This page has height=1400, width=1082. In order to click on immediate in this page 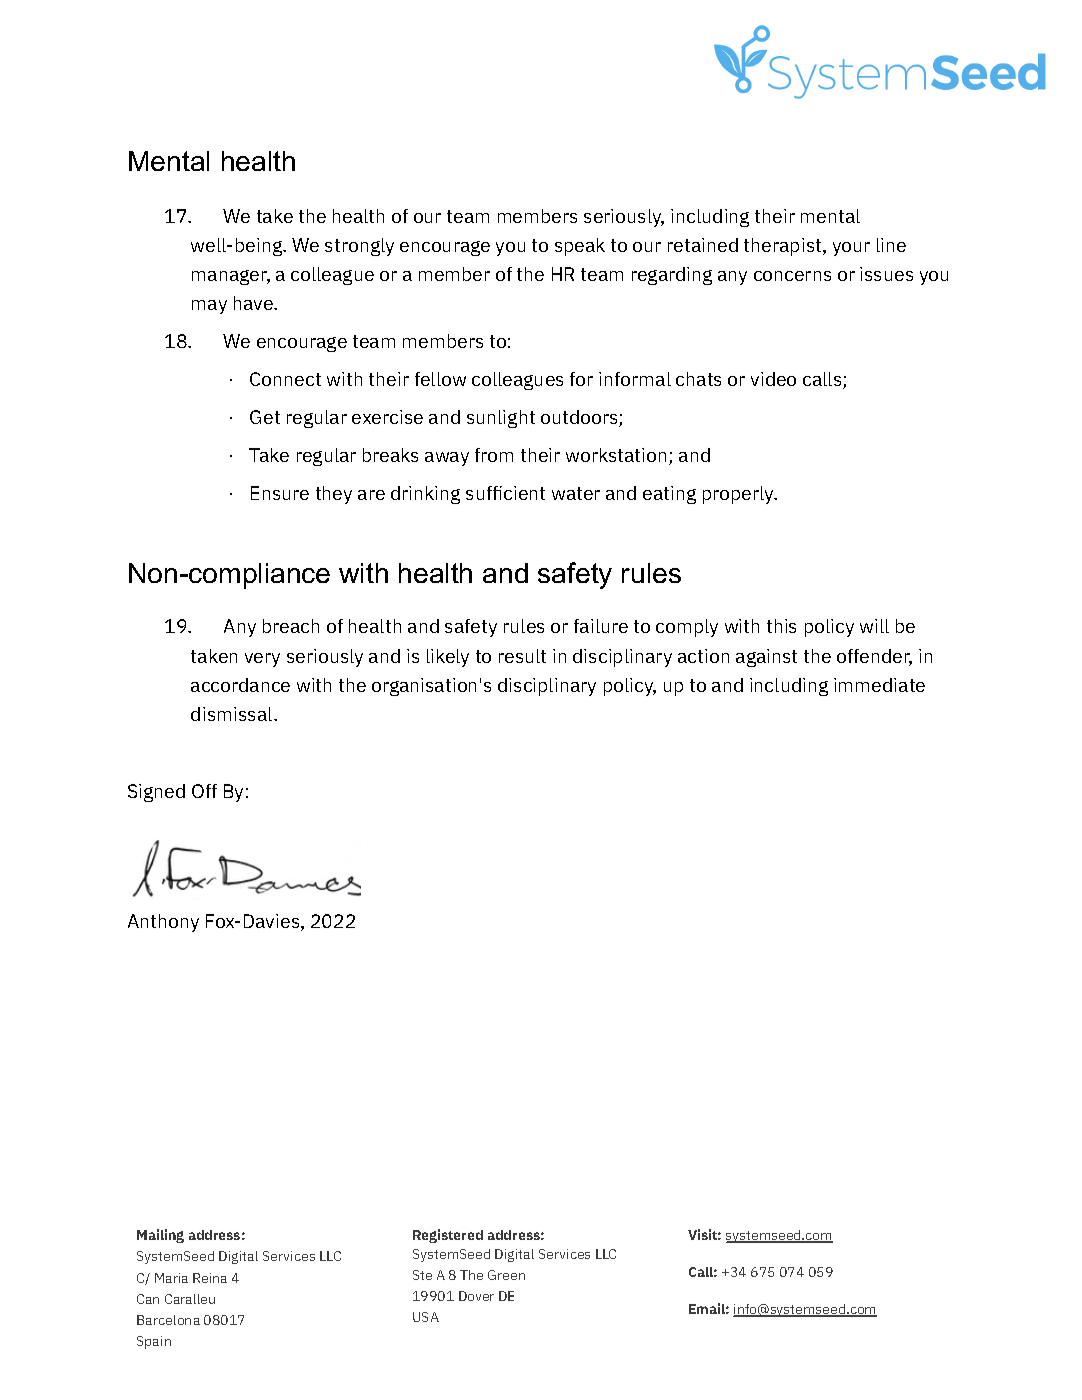, I will do `click(879, 685)`.
